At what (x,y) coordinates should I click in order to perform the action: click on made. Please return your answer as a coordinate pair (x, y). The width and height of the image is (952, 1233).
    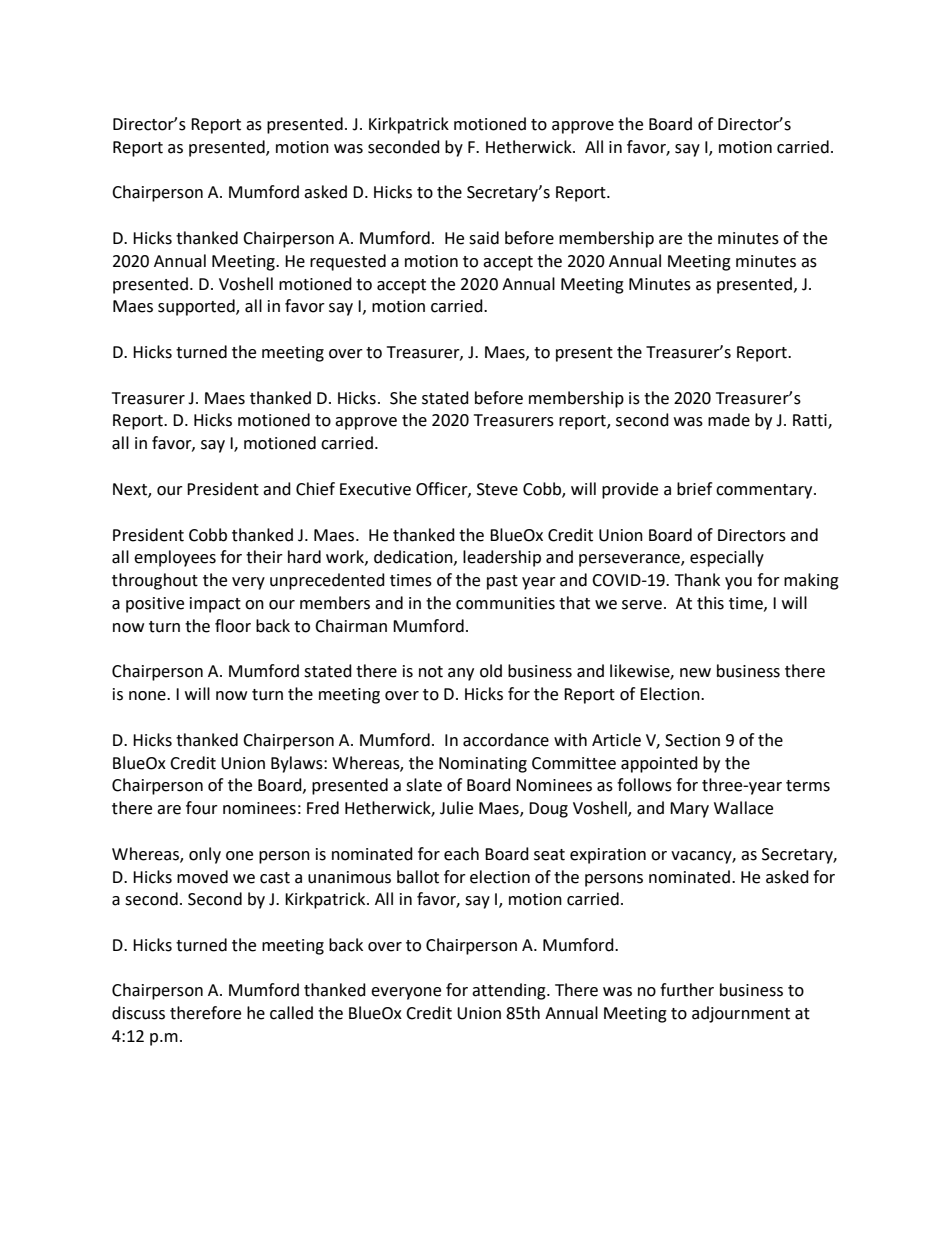
    Looking at the image, I should click on (729, 420).
